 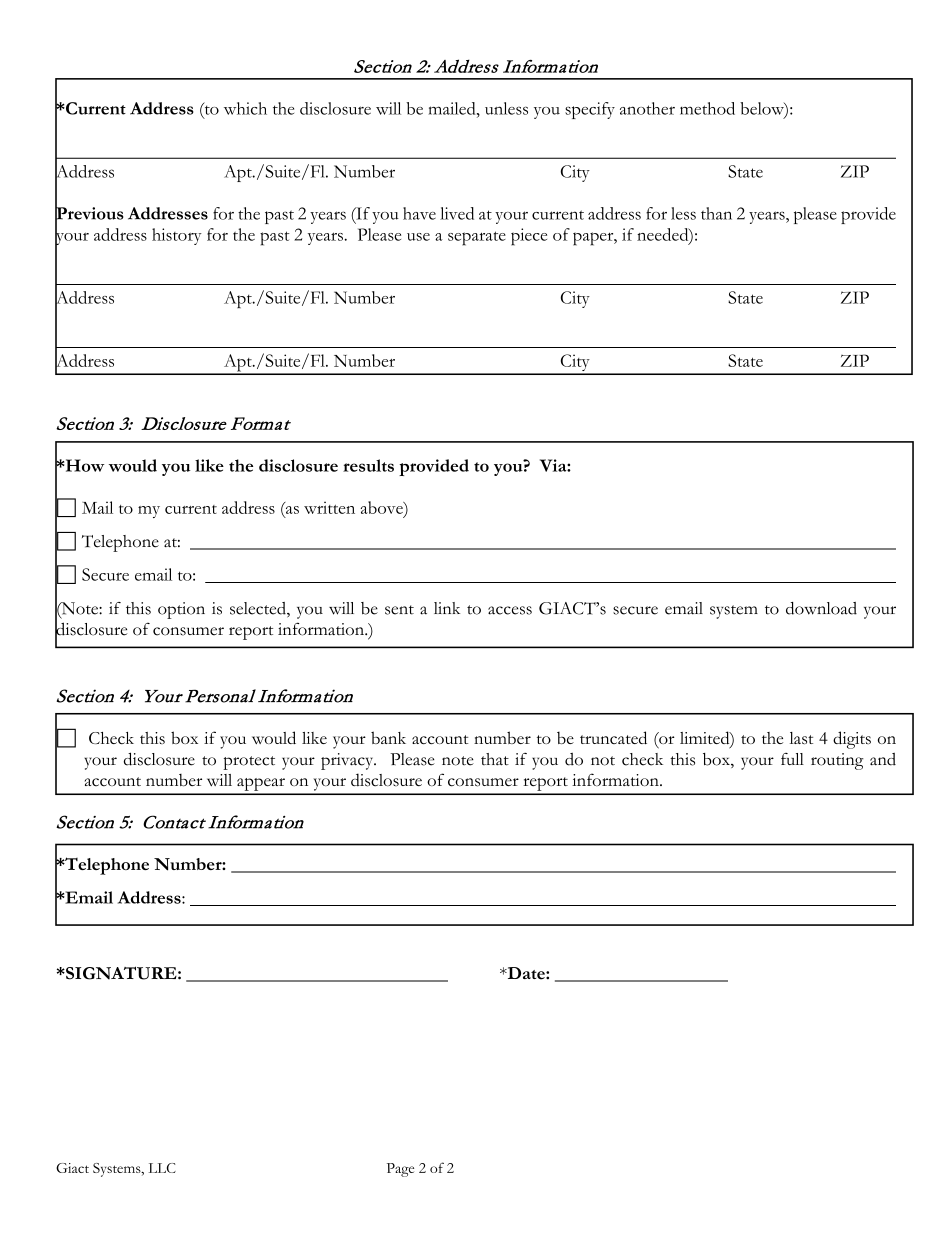 What do you see at coordinates (510, 610) in the page?
I see `access` at bounding box center [510, 610].
